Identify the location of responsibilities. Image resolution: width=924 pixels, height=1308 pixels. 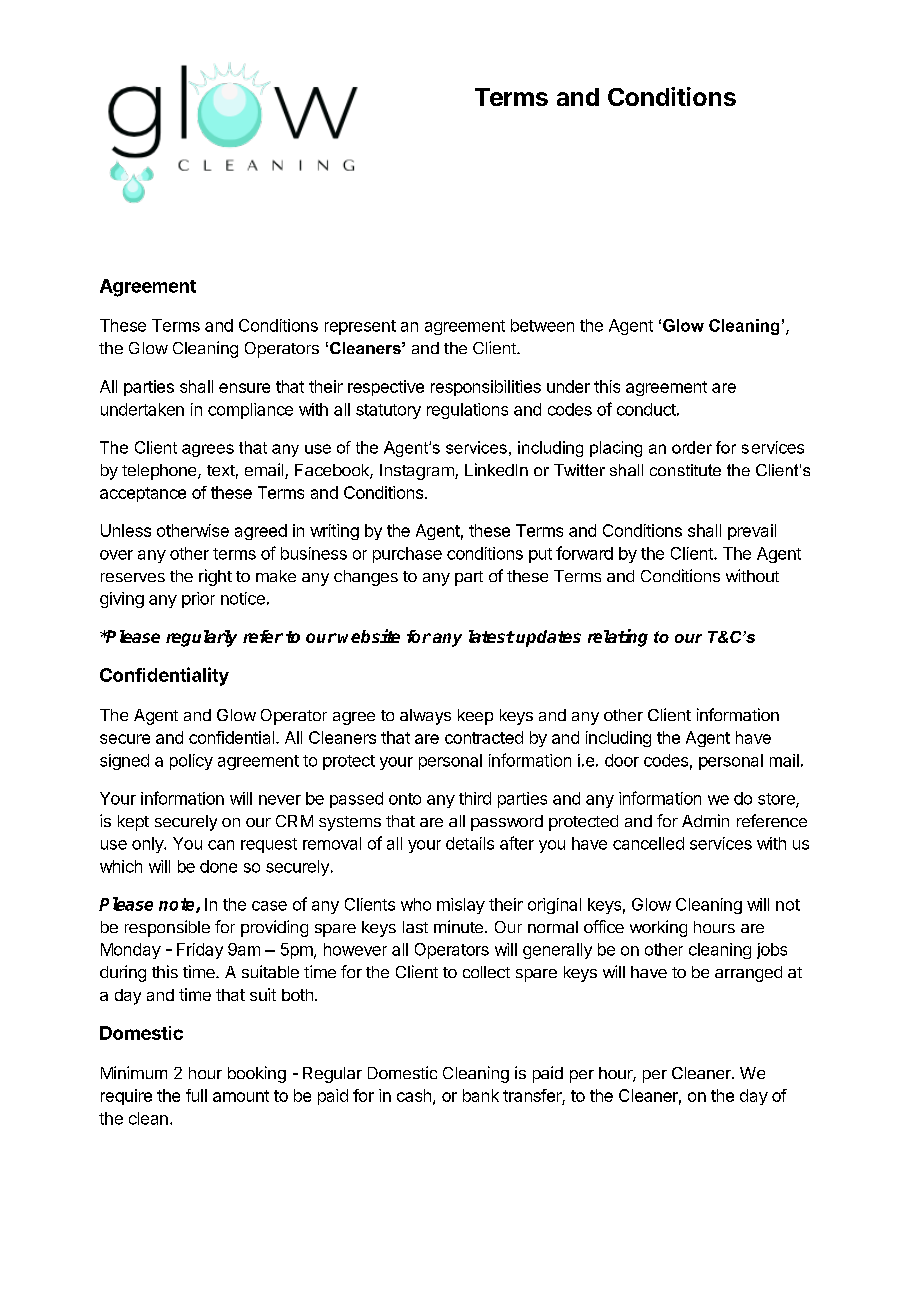
(486, 388).
